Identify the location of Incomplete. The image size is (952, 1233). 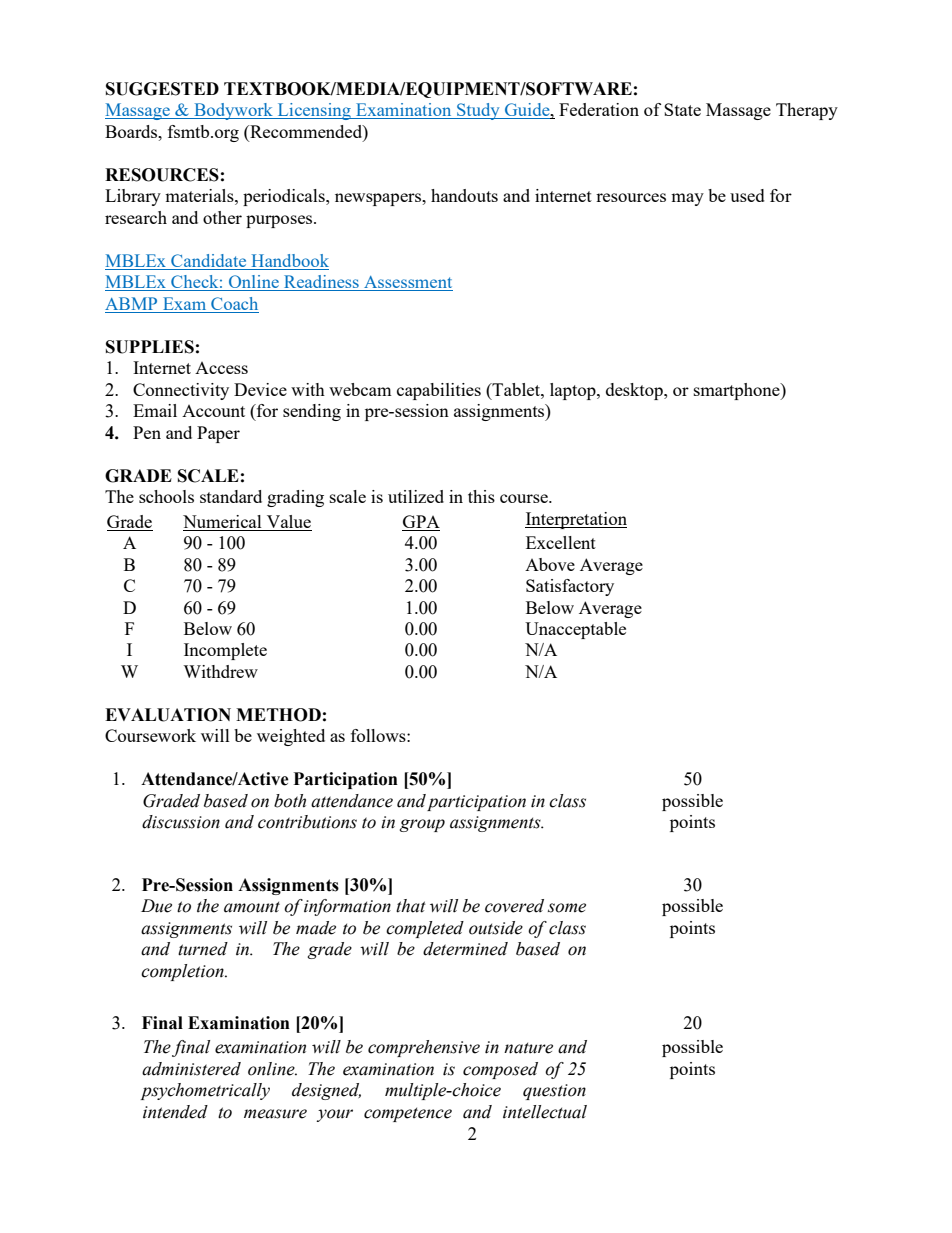
(225, 651).
